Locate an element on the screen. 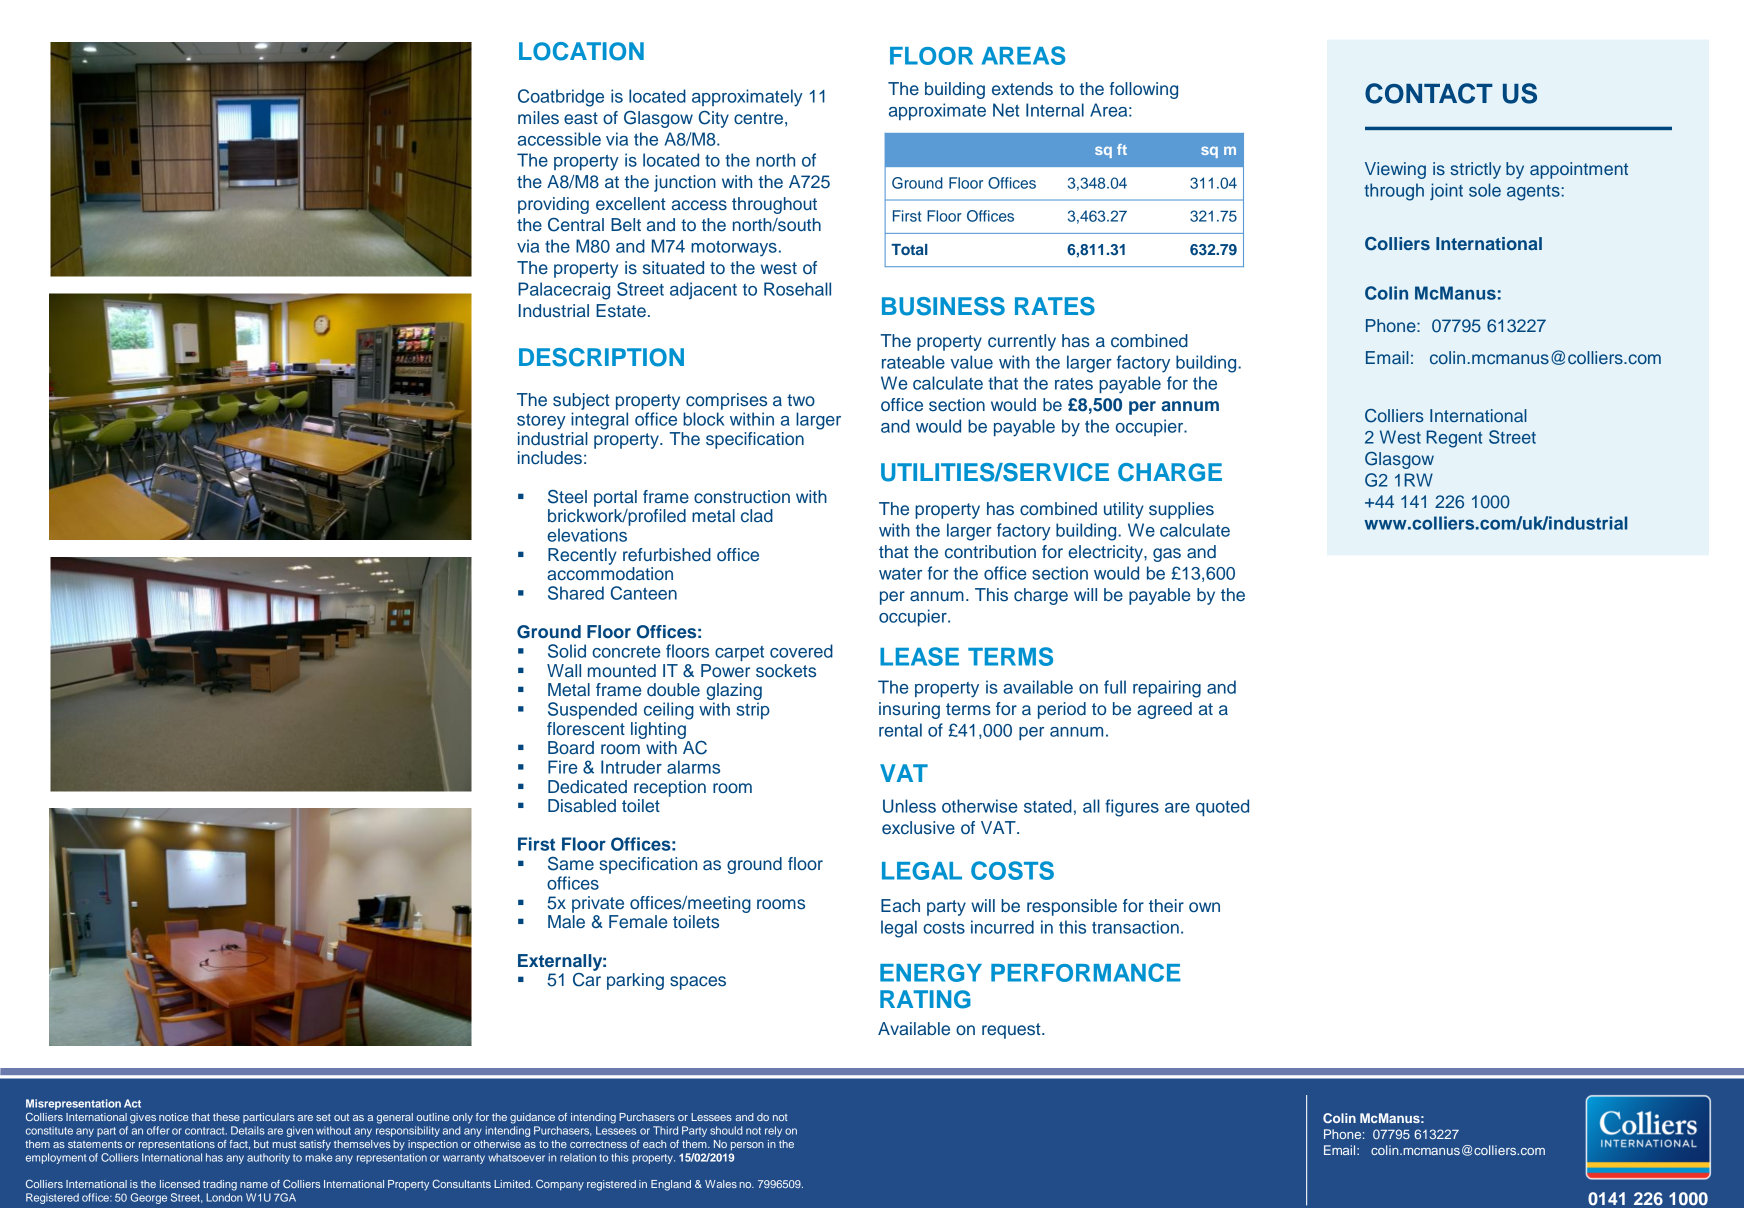 This screenshot has height=1208, width=1744. Net is located at coordinates (1006, 110).
